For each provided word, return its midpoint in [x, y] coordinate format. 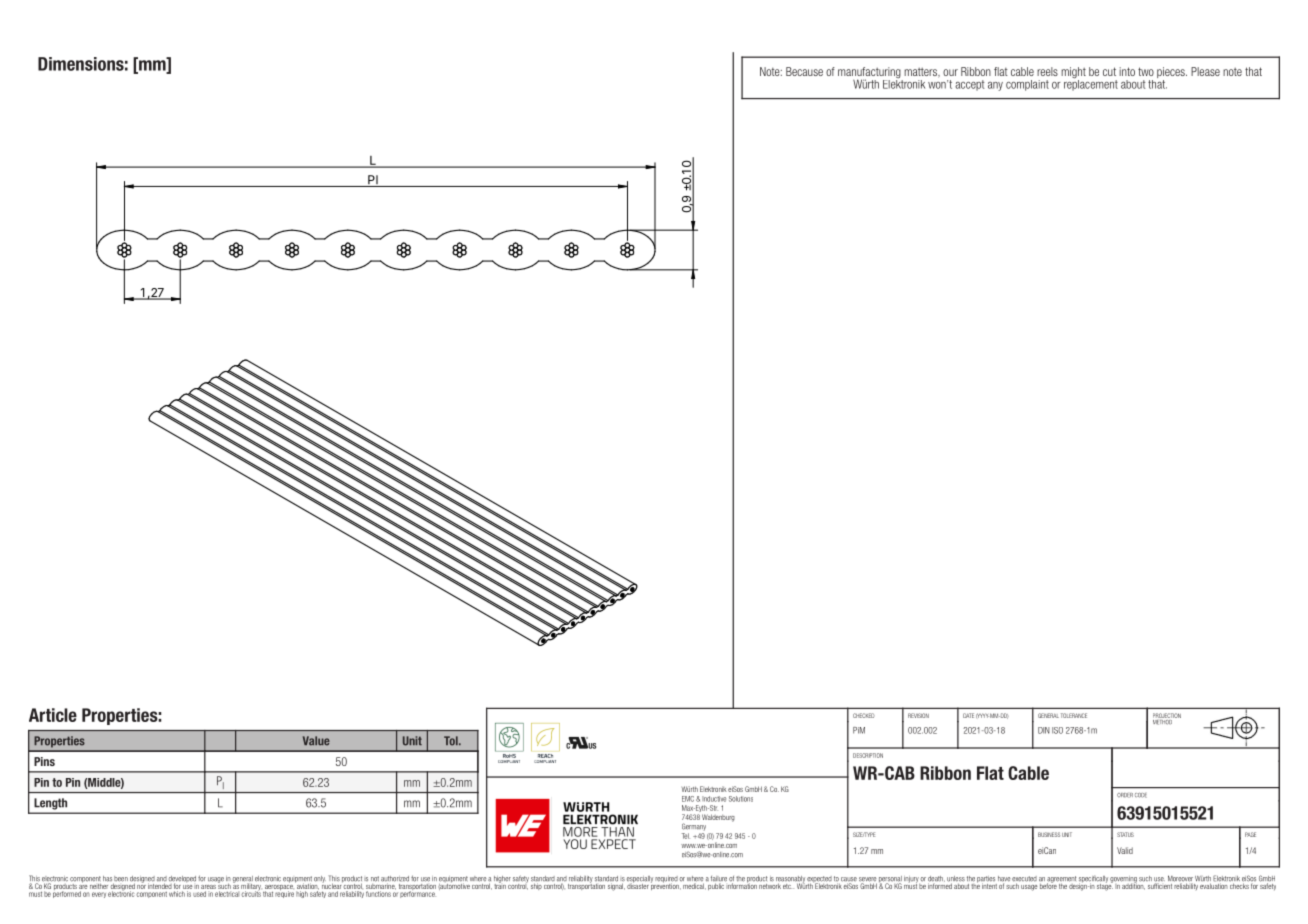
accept [969, 85]
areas [208, 887]
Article [53, 715]
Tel [686, 836]
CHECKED [864, 715]
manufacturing [870, 74]
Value [316, 741]
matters [921, 73]
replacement [1091, 84]
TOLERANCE [1074, 715]
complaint [1027, 85]
